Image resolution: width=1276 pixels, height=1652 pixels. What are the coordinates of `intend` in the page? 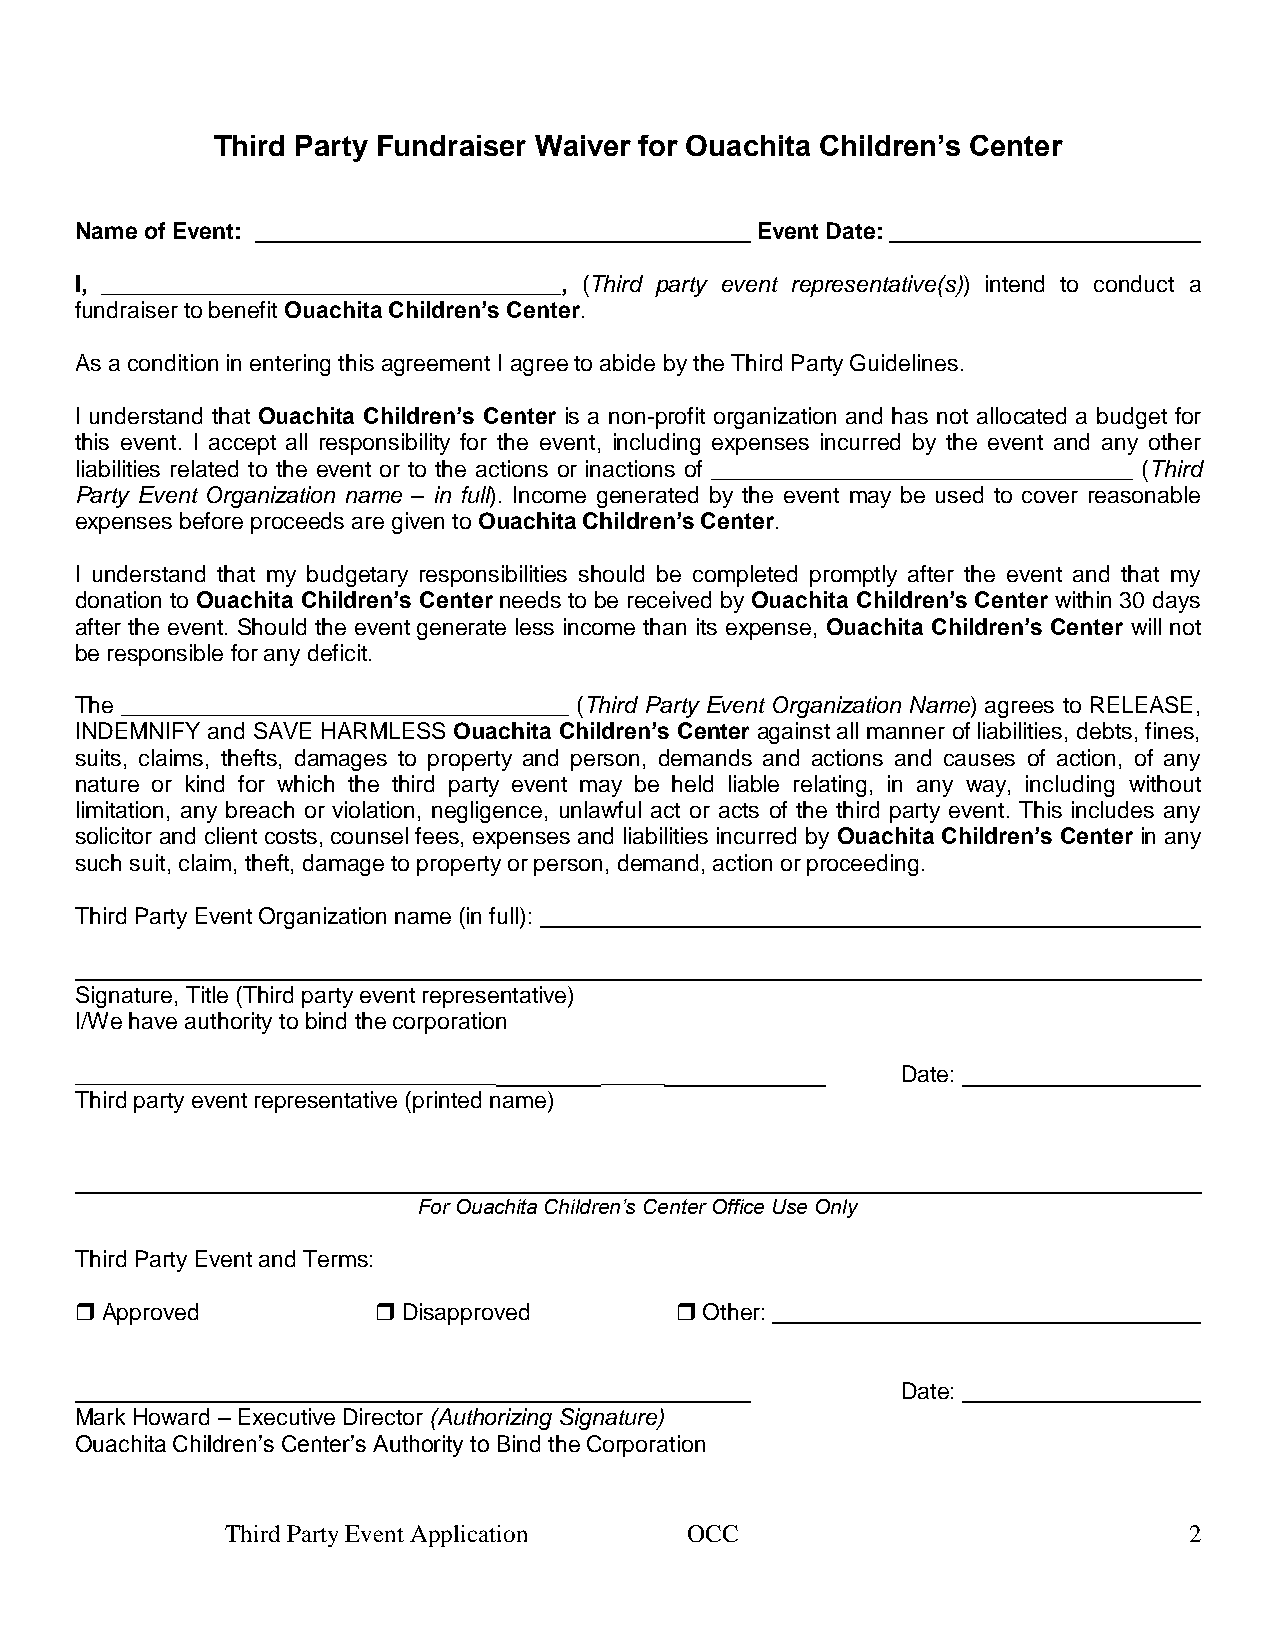 It's located at (1015, 283).
